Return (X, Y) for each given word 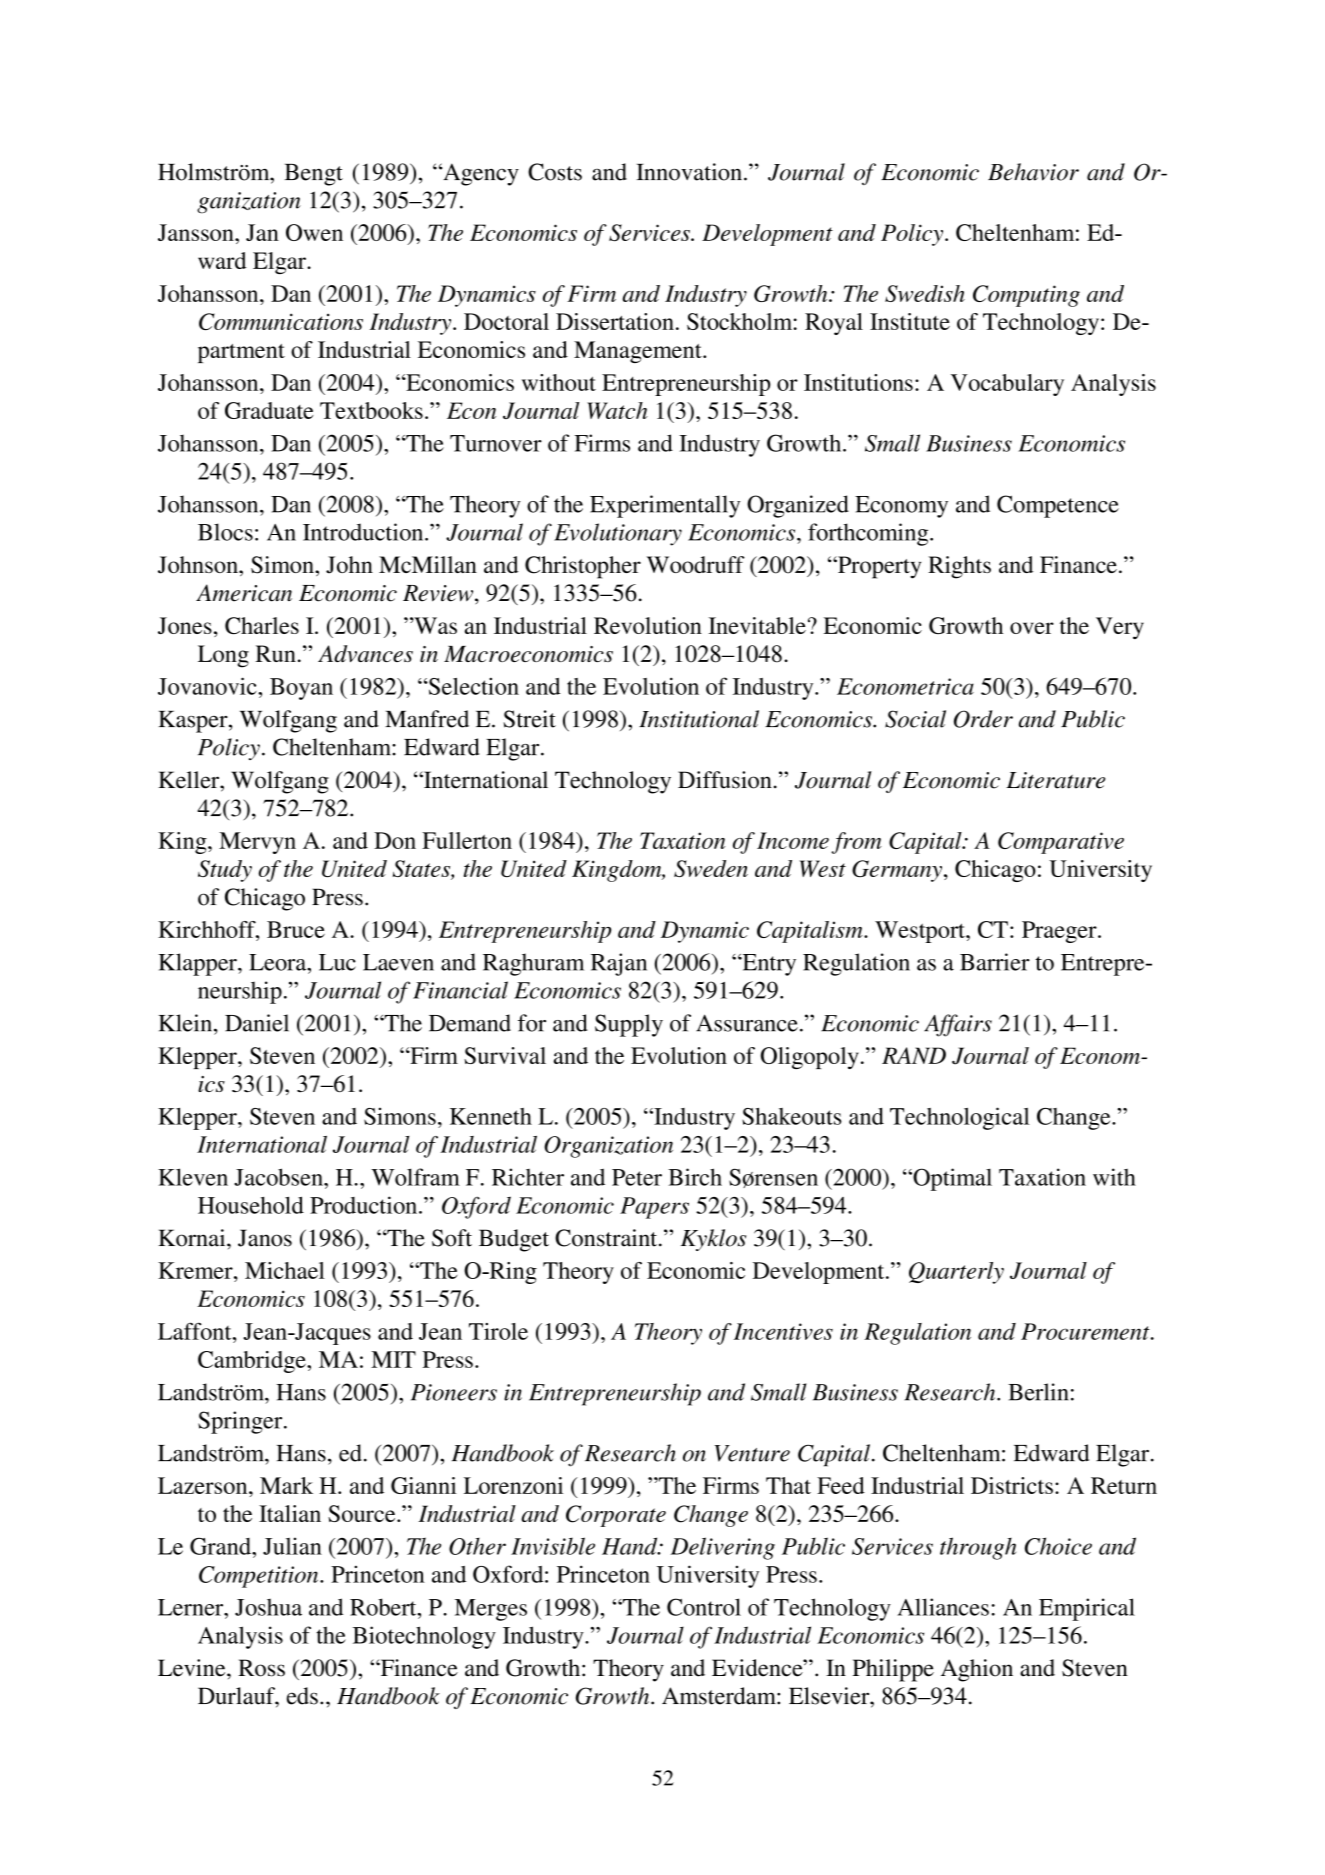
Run (276, 653)
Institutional (699, 719)
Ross (261, 1668)
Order (983, 719)
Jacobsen (279, 1177)
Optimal (951, 1179)
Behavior (1033, 172)
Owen (314, 232)
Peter (637, 1177)
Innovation (689, 172)
